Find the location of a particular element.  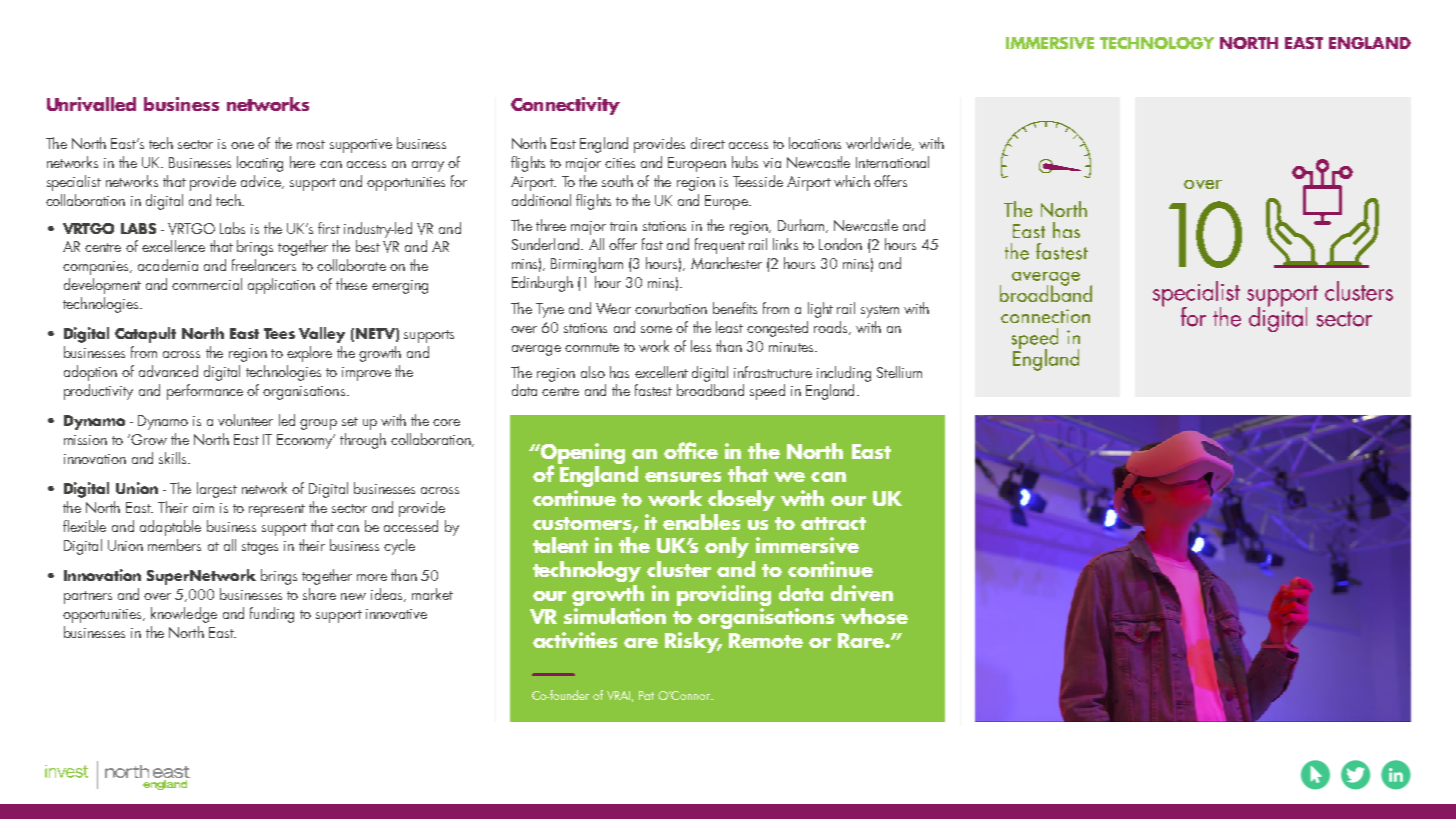

activities is located at coordinates (575, 640).
